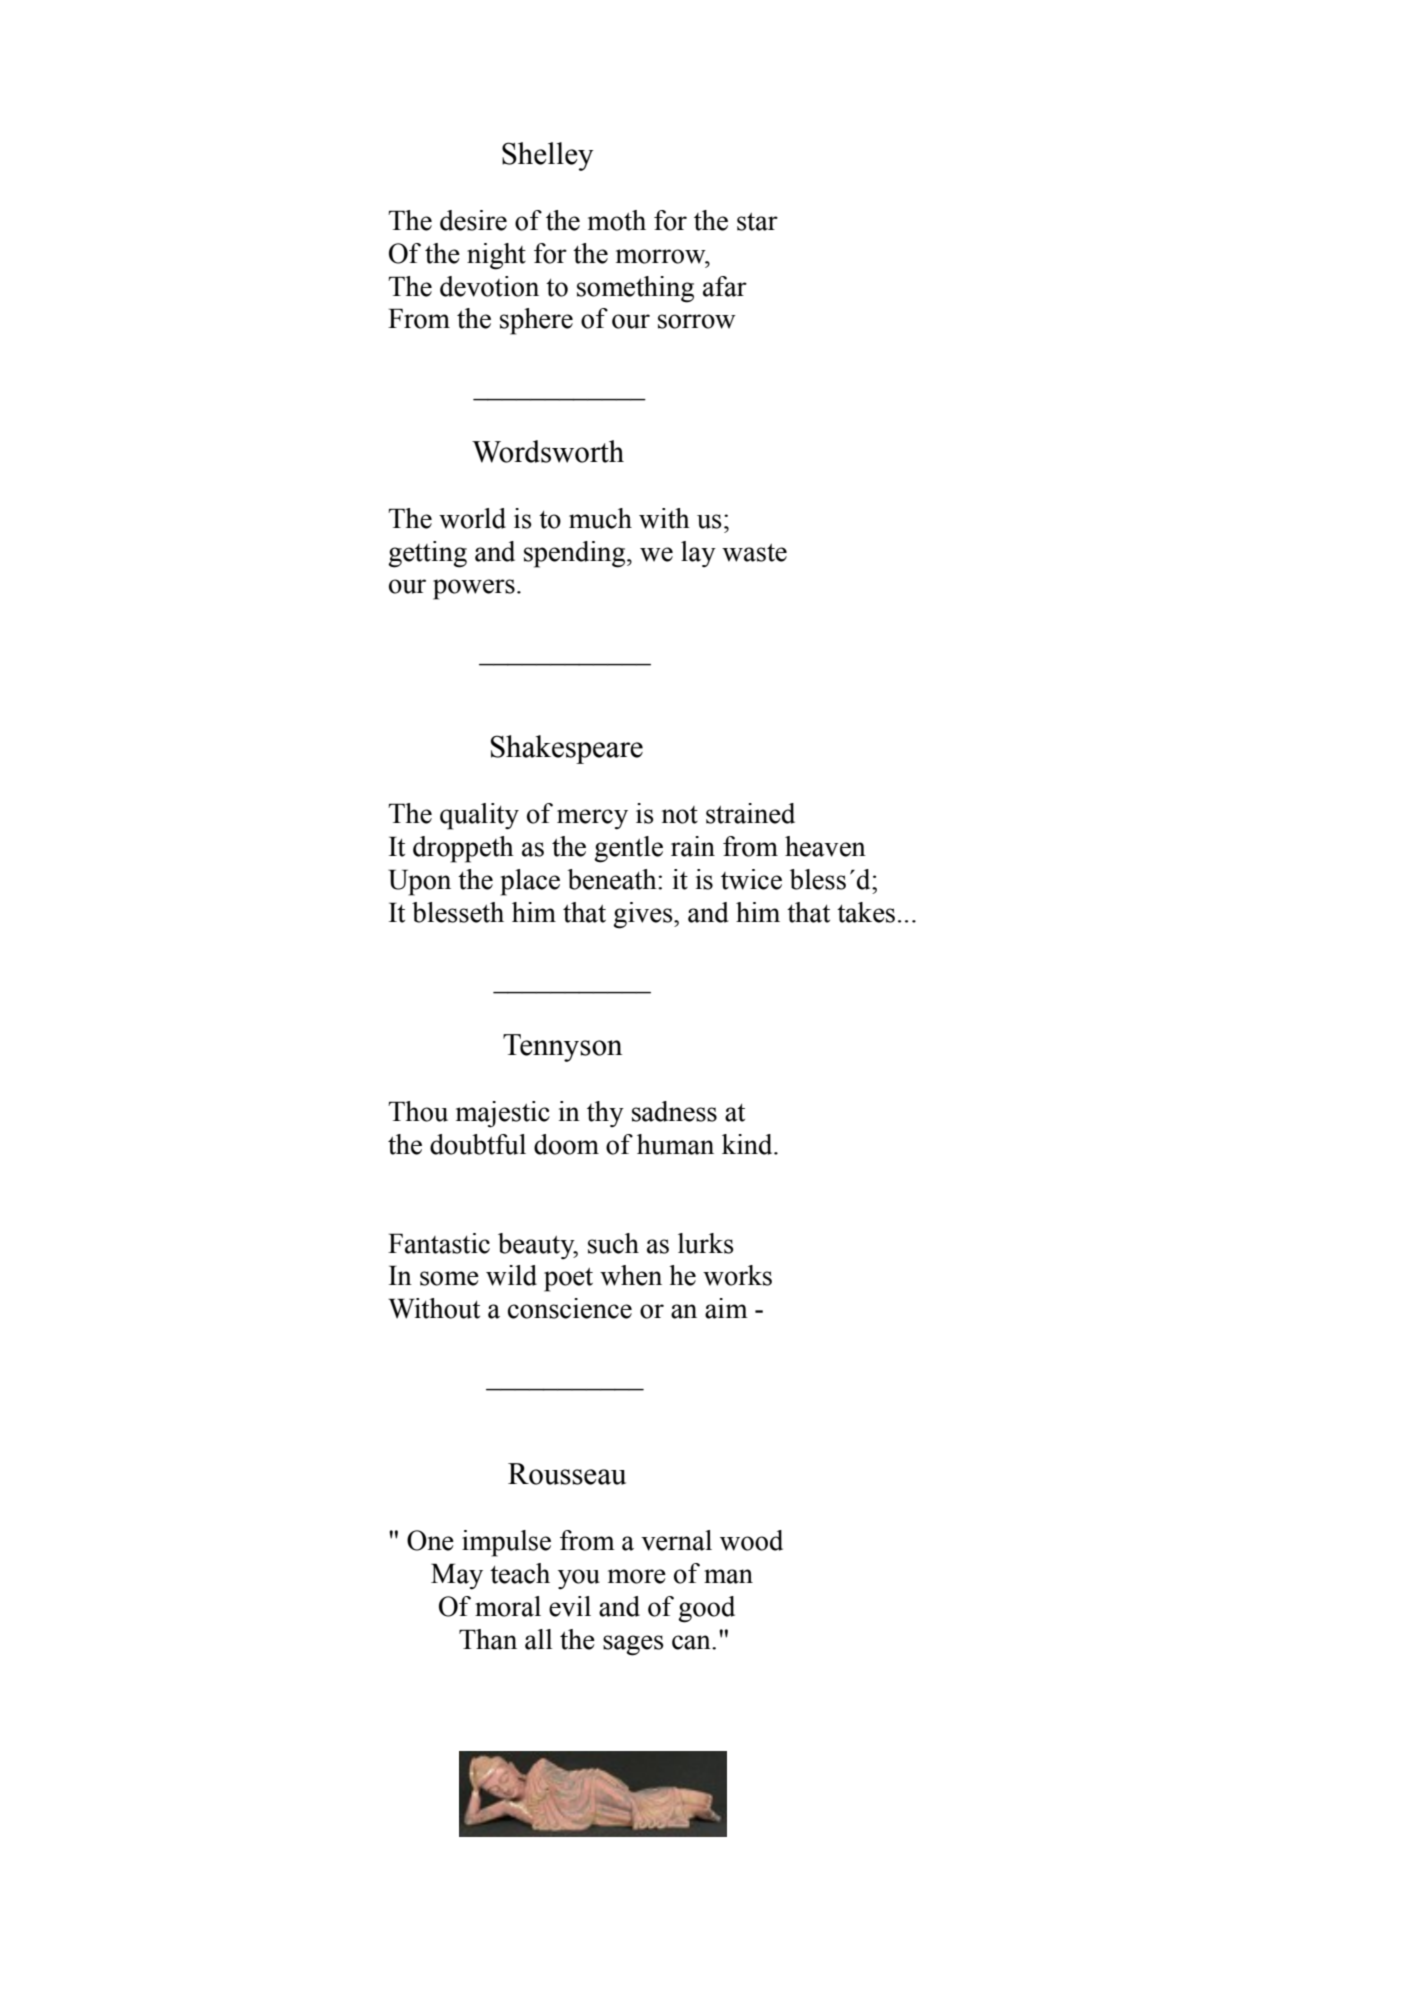 The image size is (1415, 2002). What do you see at coordinates (474, 589) in the screenshot?
I see `powers` at bounding box center [474, 589].
